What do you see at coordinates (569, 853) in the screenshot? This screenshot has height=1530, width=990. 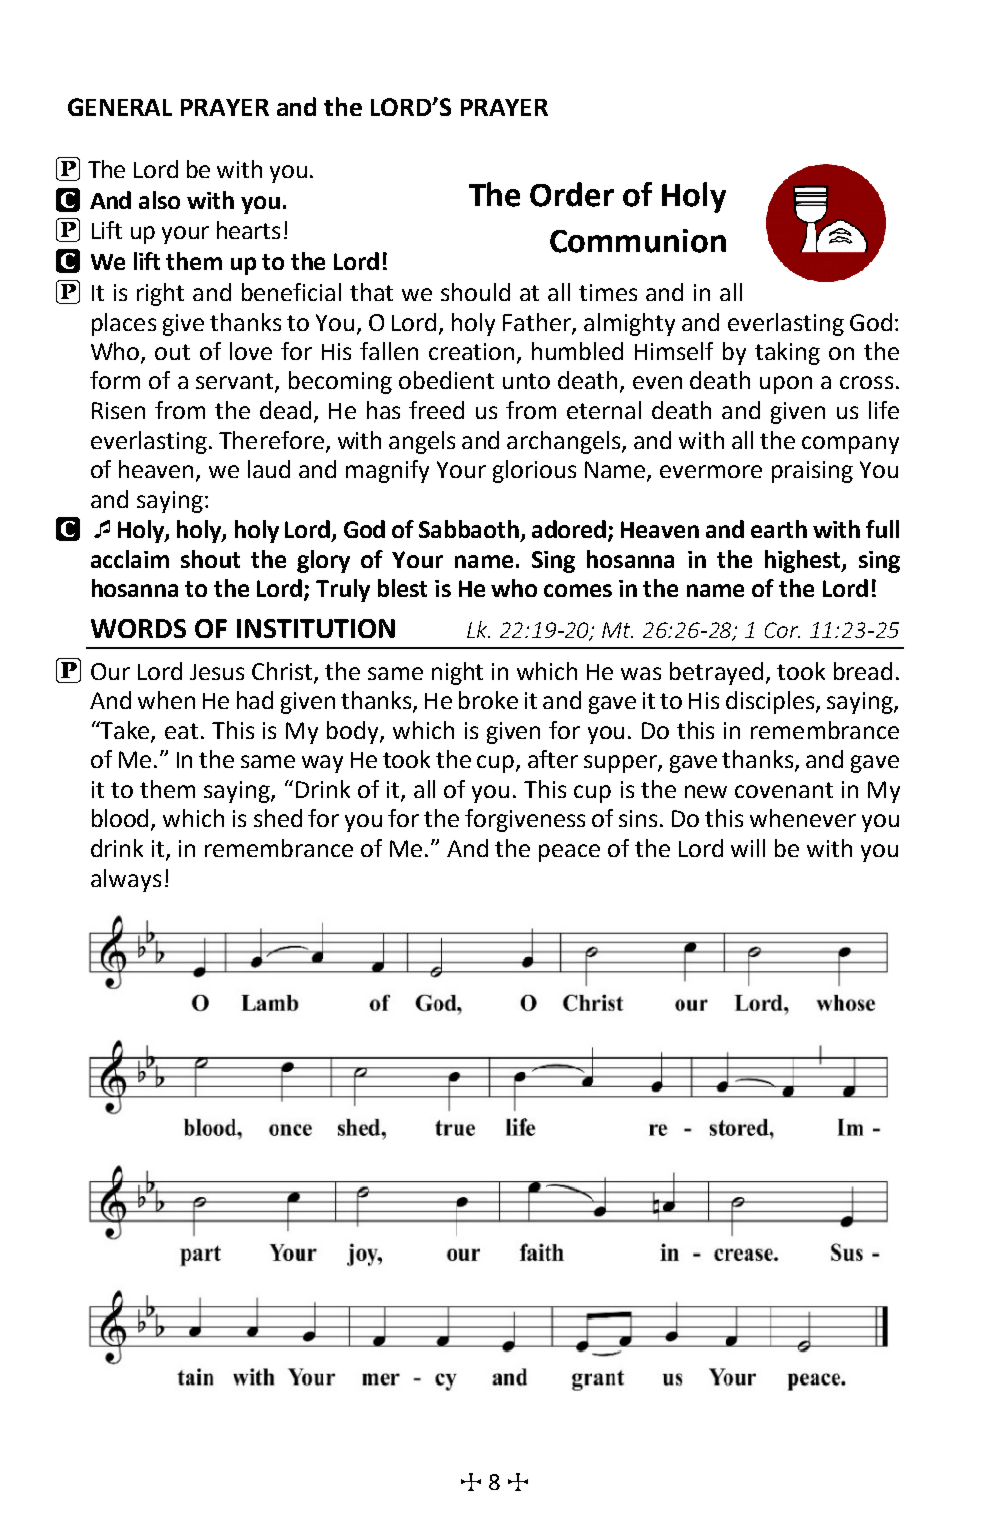 I see `peace` at bounding box center [569, 853].
